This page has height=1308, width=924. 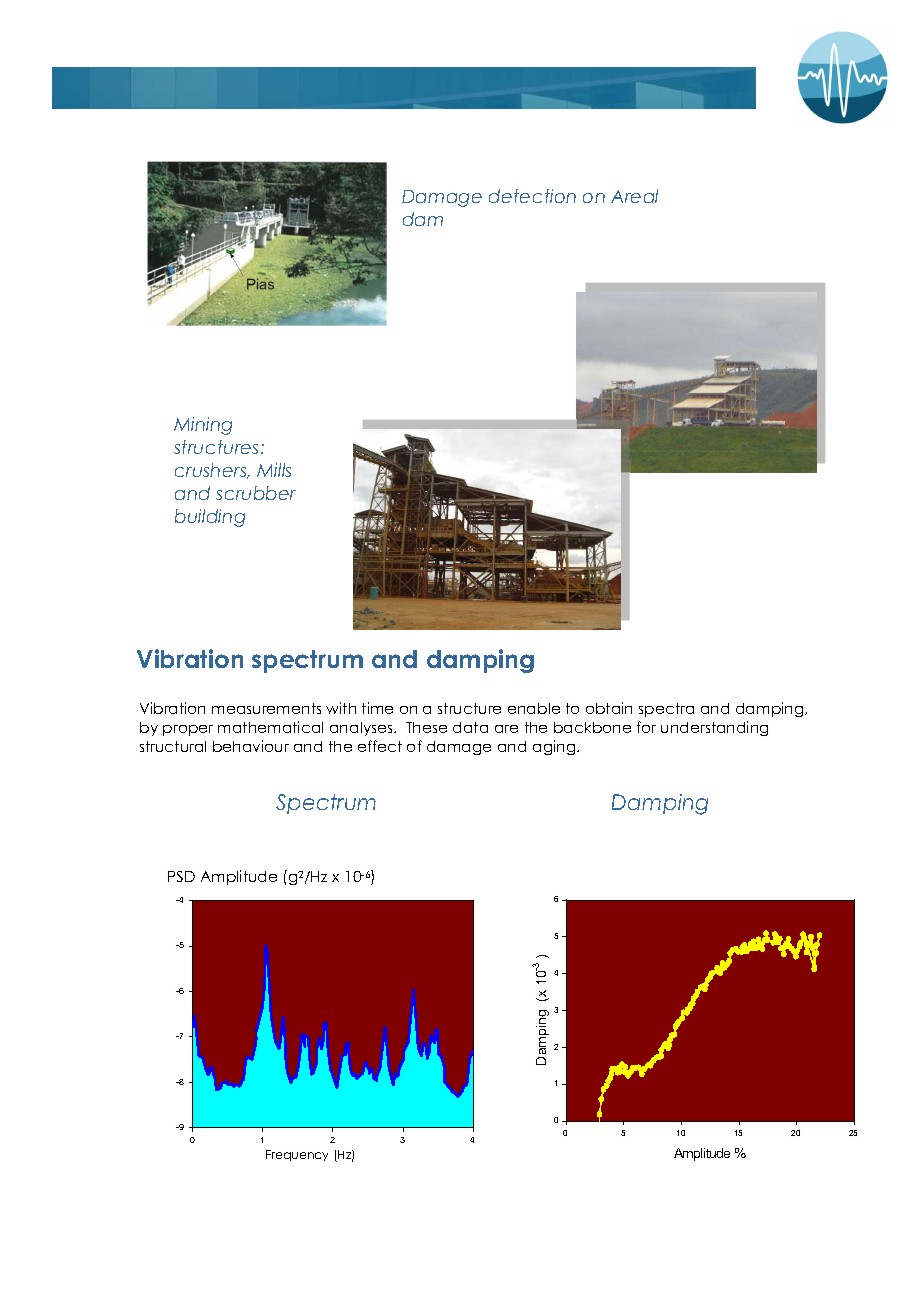 I want to click on These, so click(x=426, y=727).
